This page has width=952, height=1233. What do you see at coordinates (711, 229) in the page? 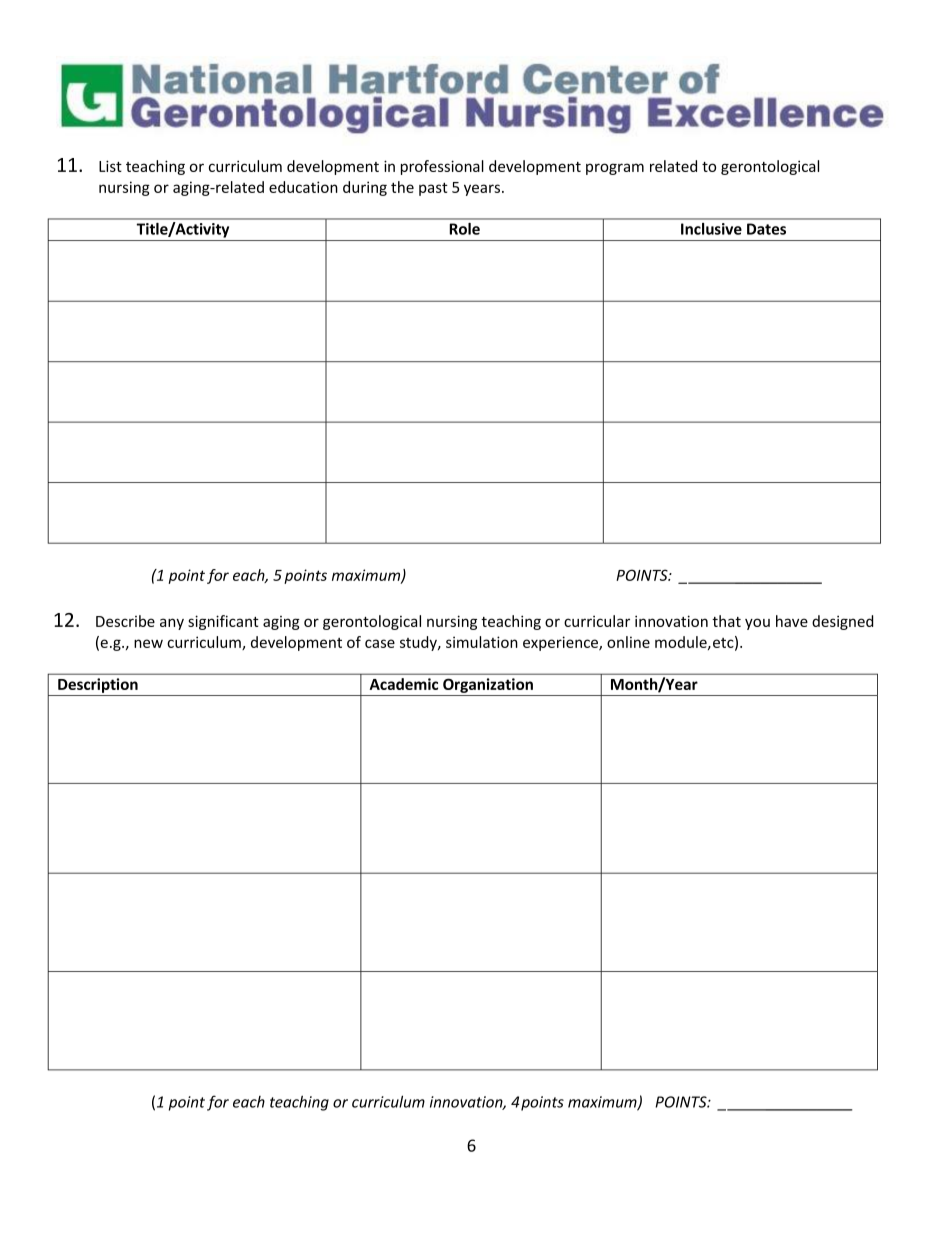
I see `Inclusive` at bounding box center [711, 229].
